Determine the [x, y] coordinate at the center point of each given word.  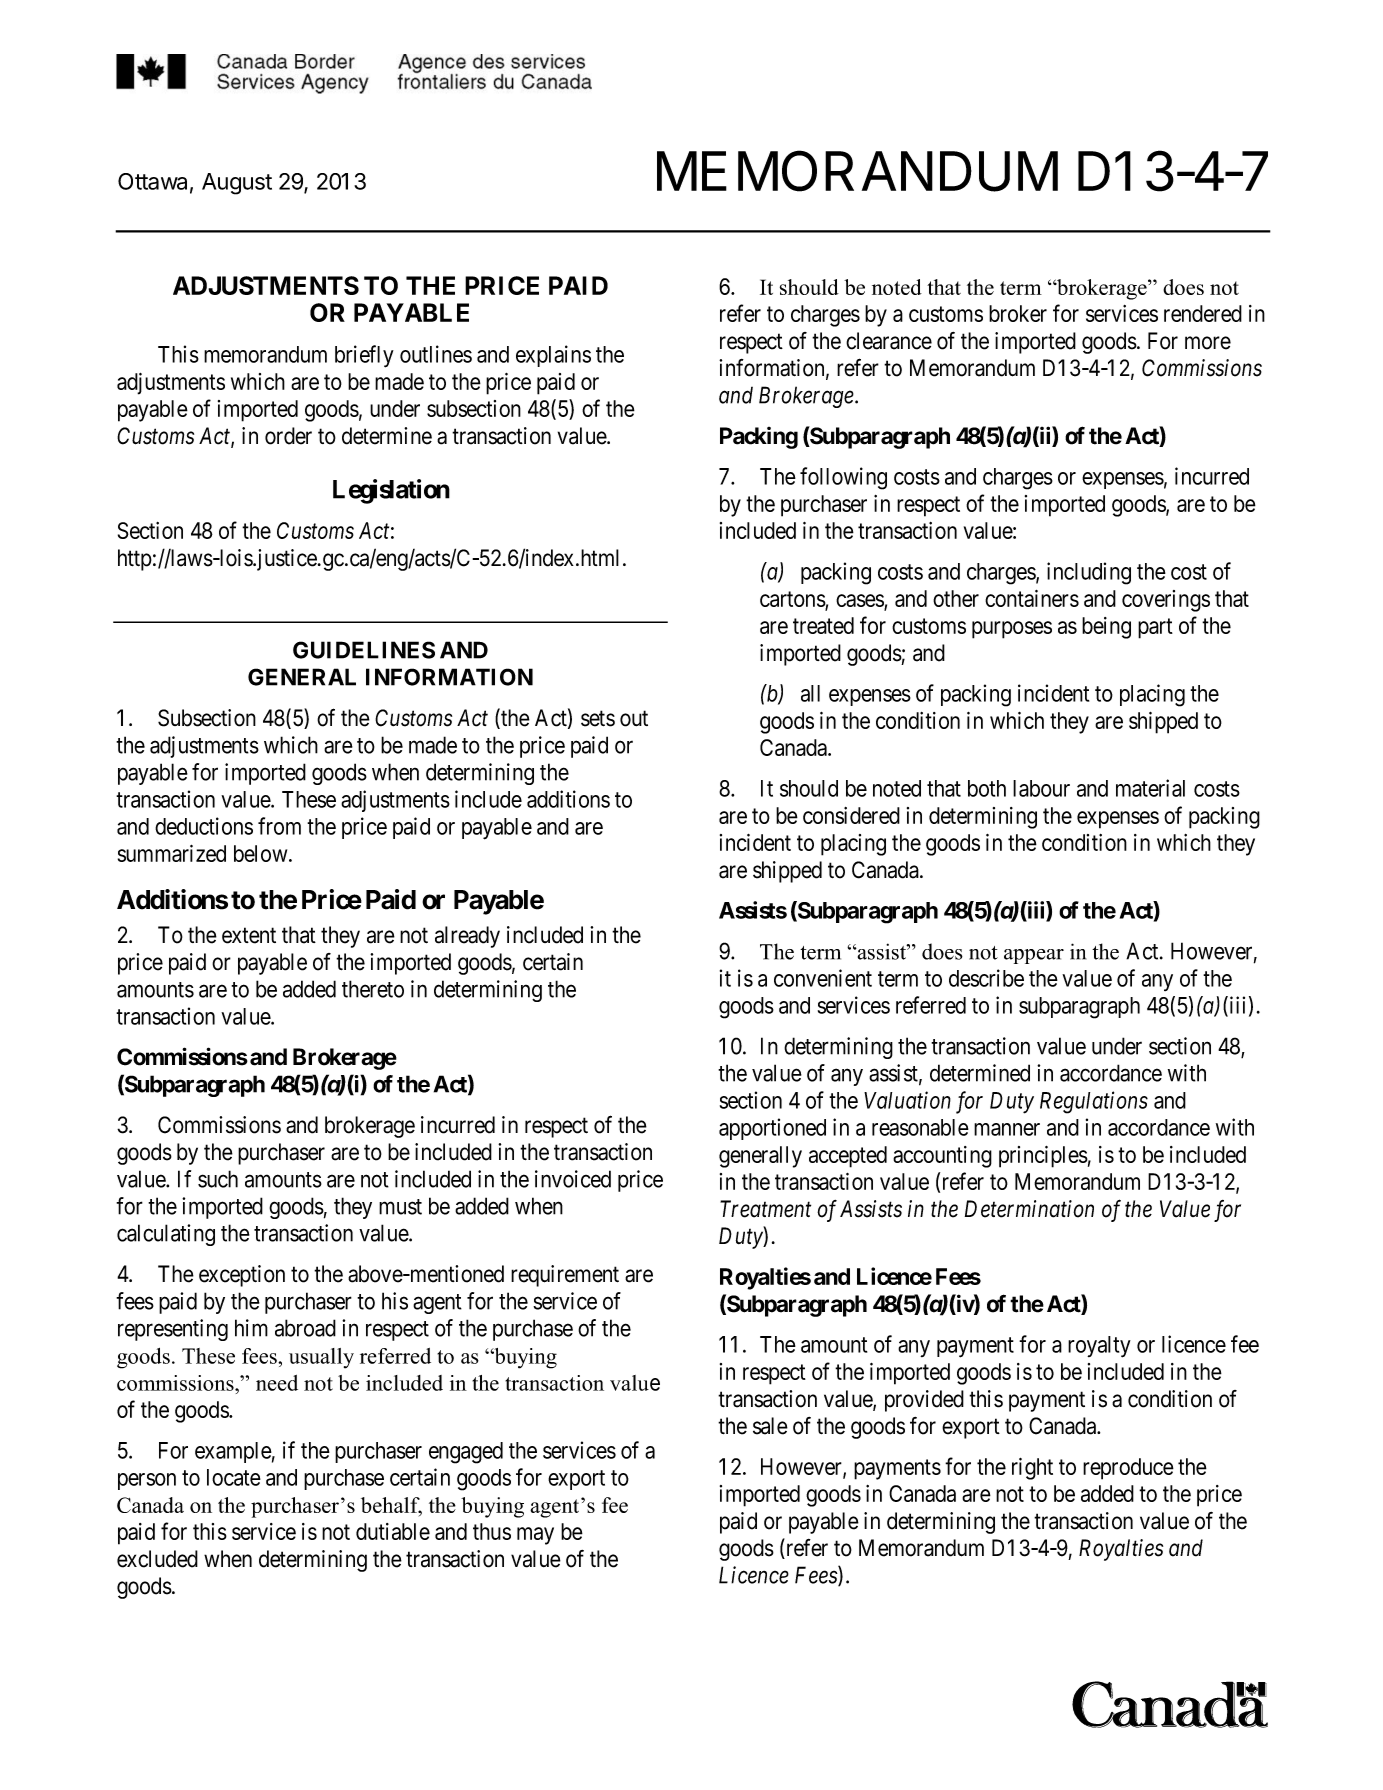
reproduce [1128, 1469]
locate [234, 1477]
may [535, 1536]
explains [553, 356]
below [262, 853]
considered [851, 815]
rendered [1203, 313]
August [237, 184]
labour [1041, 788]
